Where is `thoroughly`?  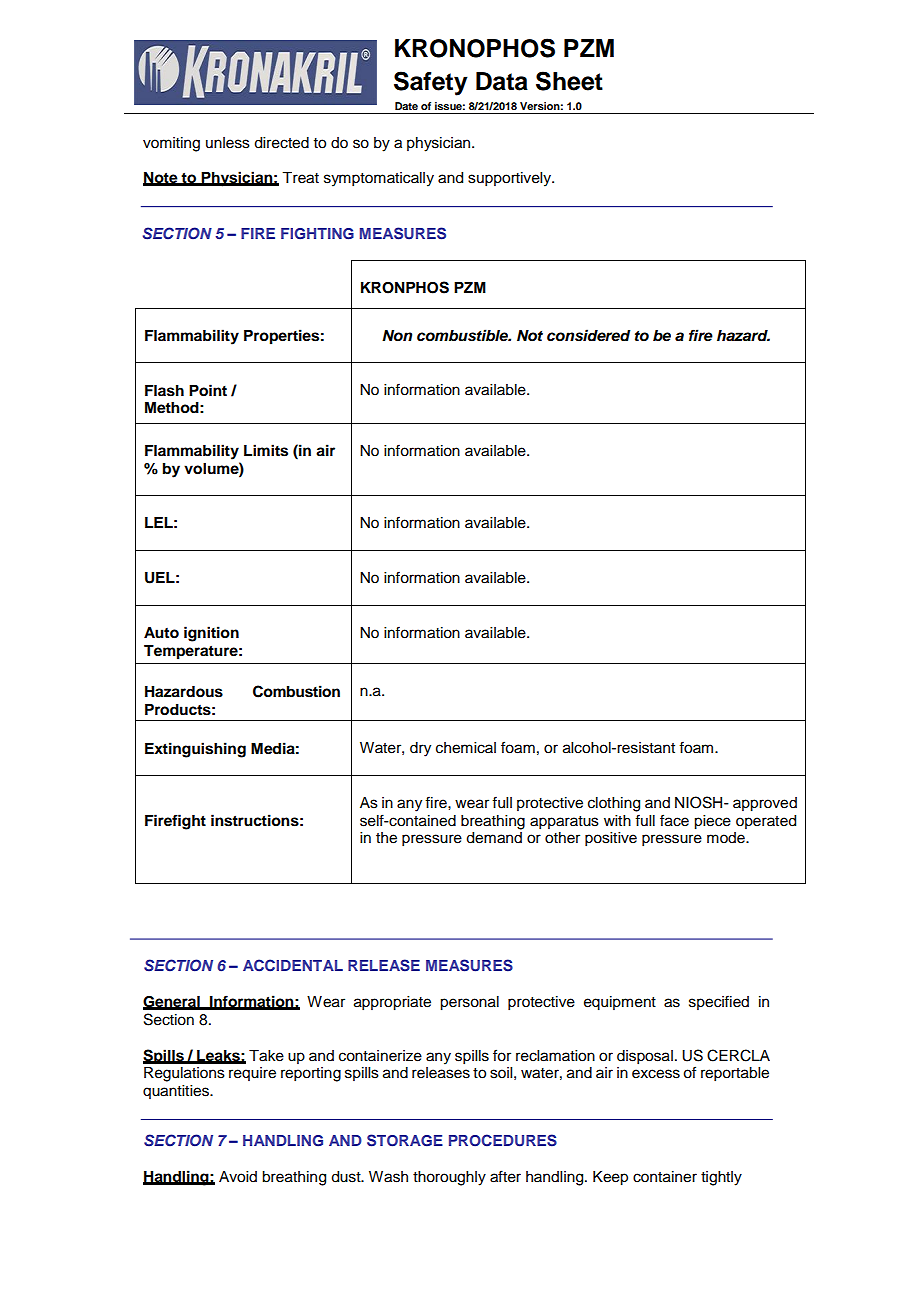
thoroughly is located at coordinates (449, 1178).
